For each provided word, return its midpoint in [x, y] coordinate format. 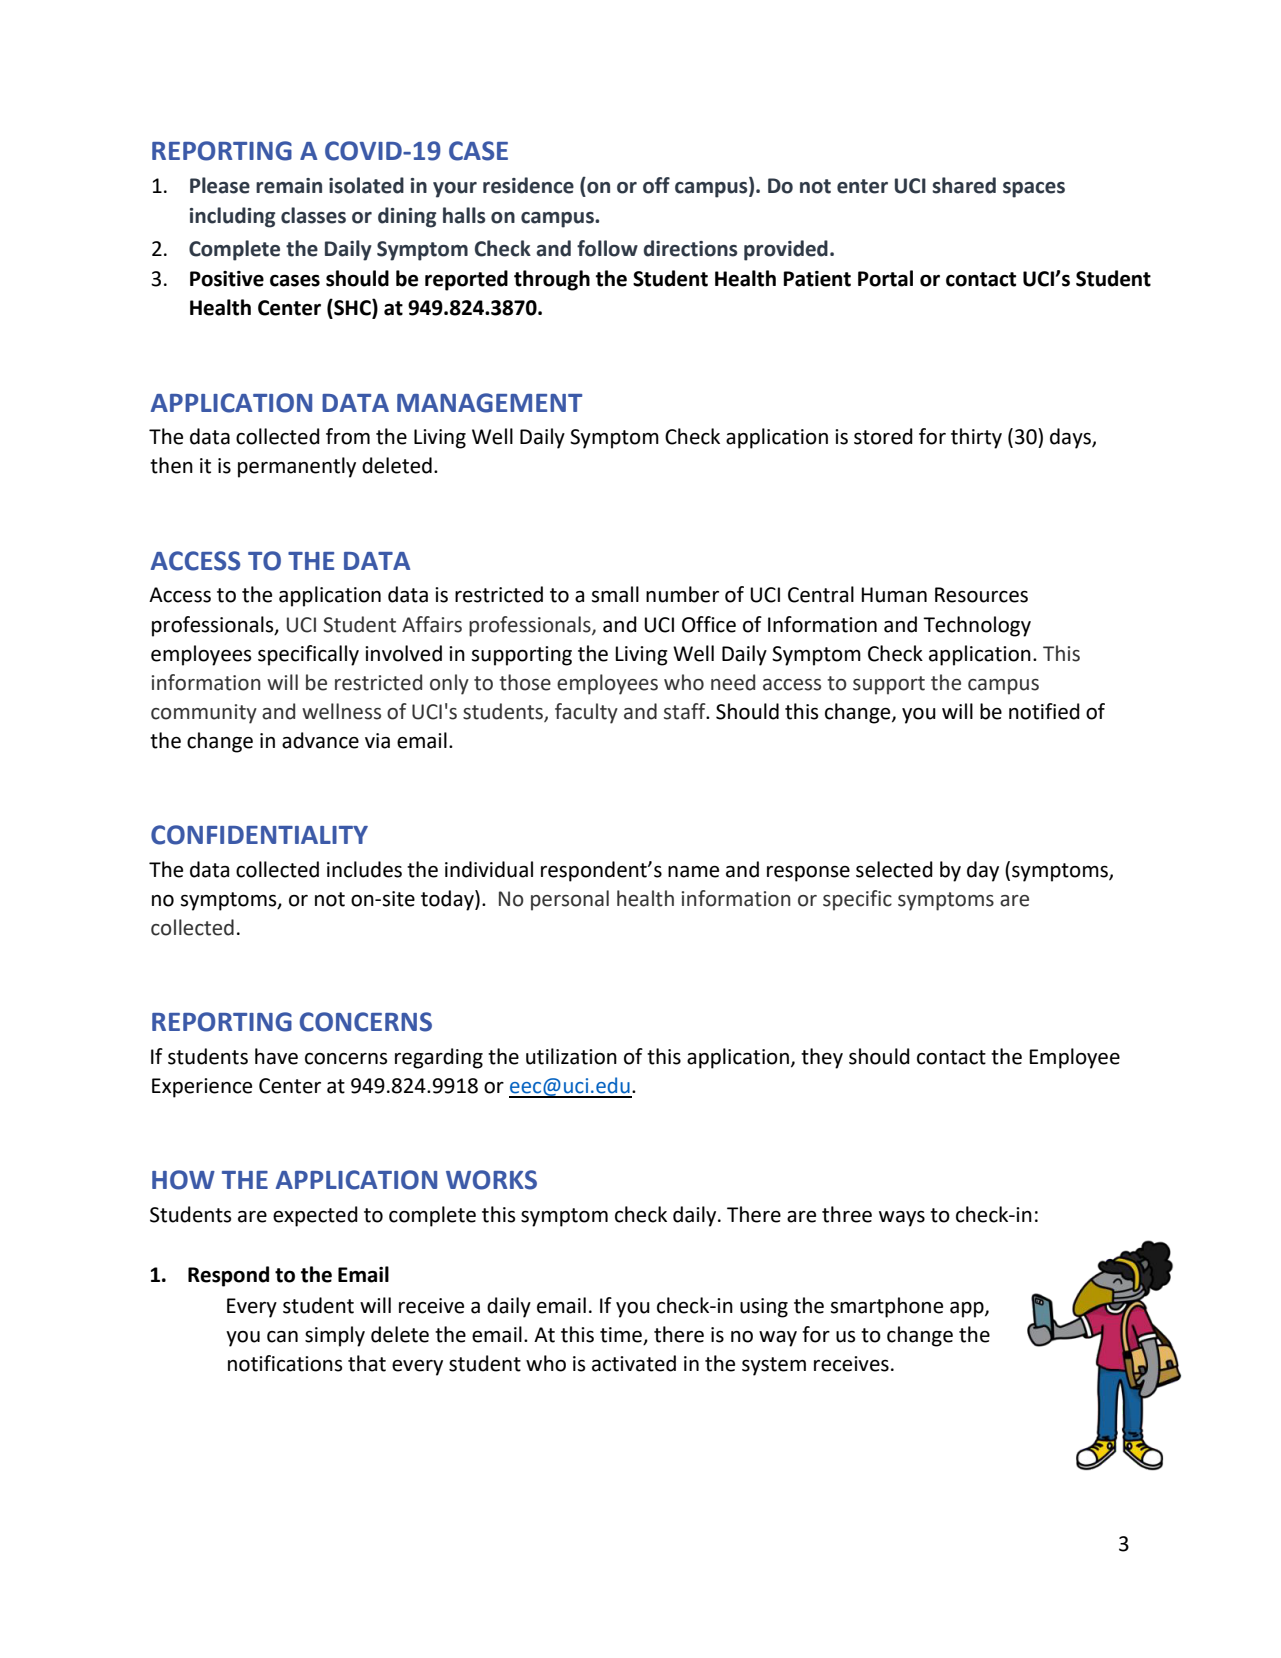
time [621, 1335]
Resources [981, 595]
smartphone [886, 1307]
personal [570, 900]
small [615, 594]
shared [964, 185]
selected [894, 869]
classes [313, 215]
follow [607, 248]
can [282, 1337]
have [276, 1056]
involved [403, 653]
